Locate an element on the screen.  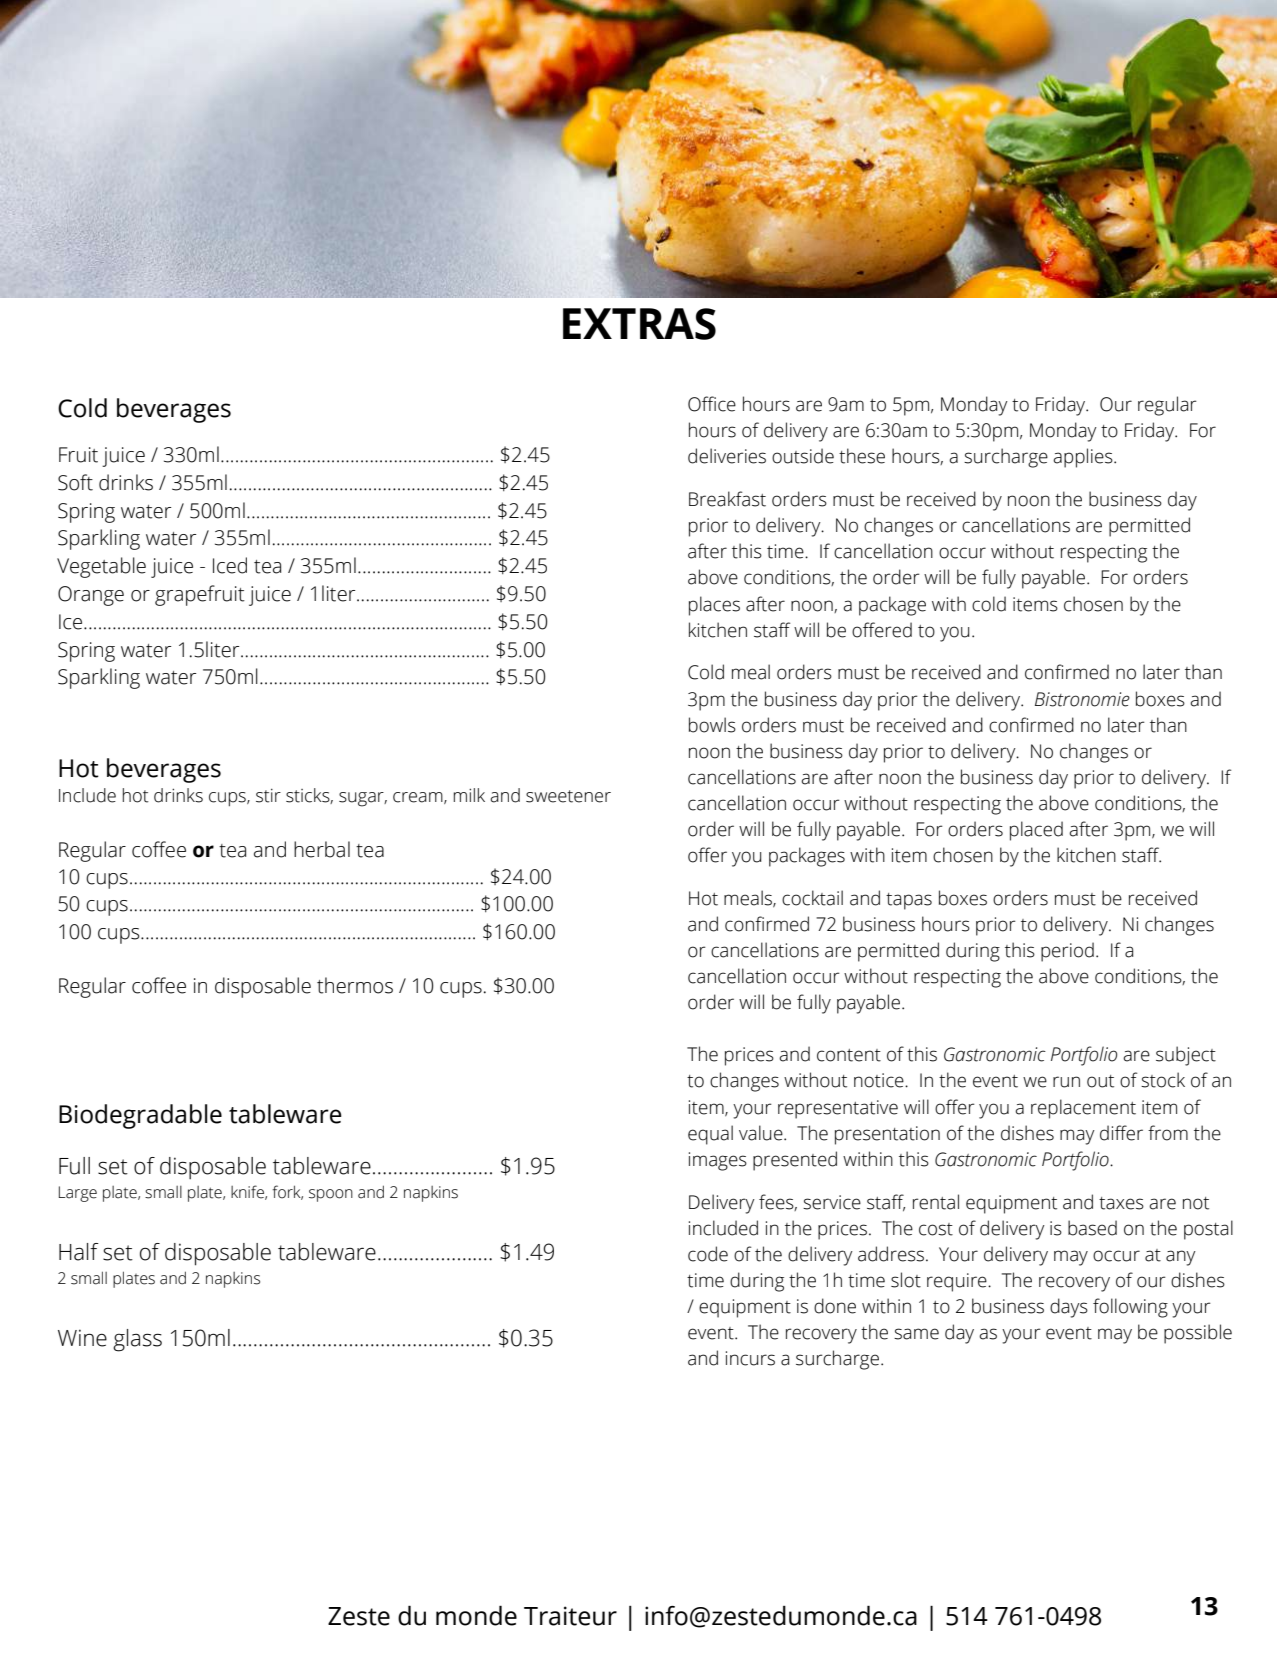
days is located at coordinates (1069, 1308).
